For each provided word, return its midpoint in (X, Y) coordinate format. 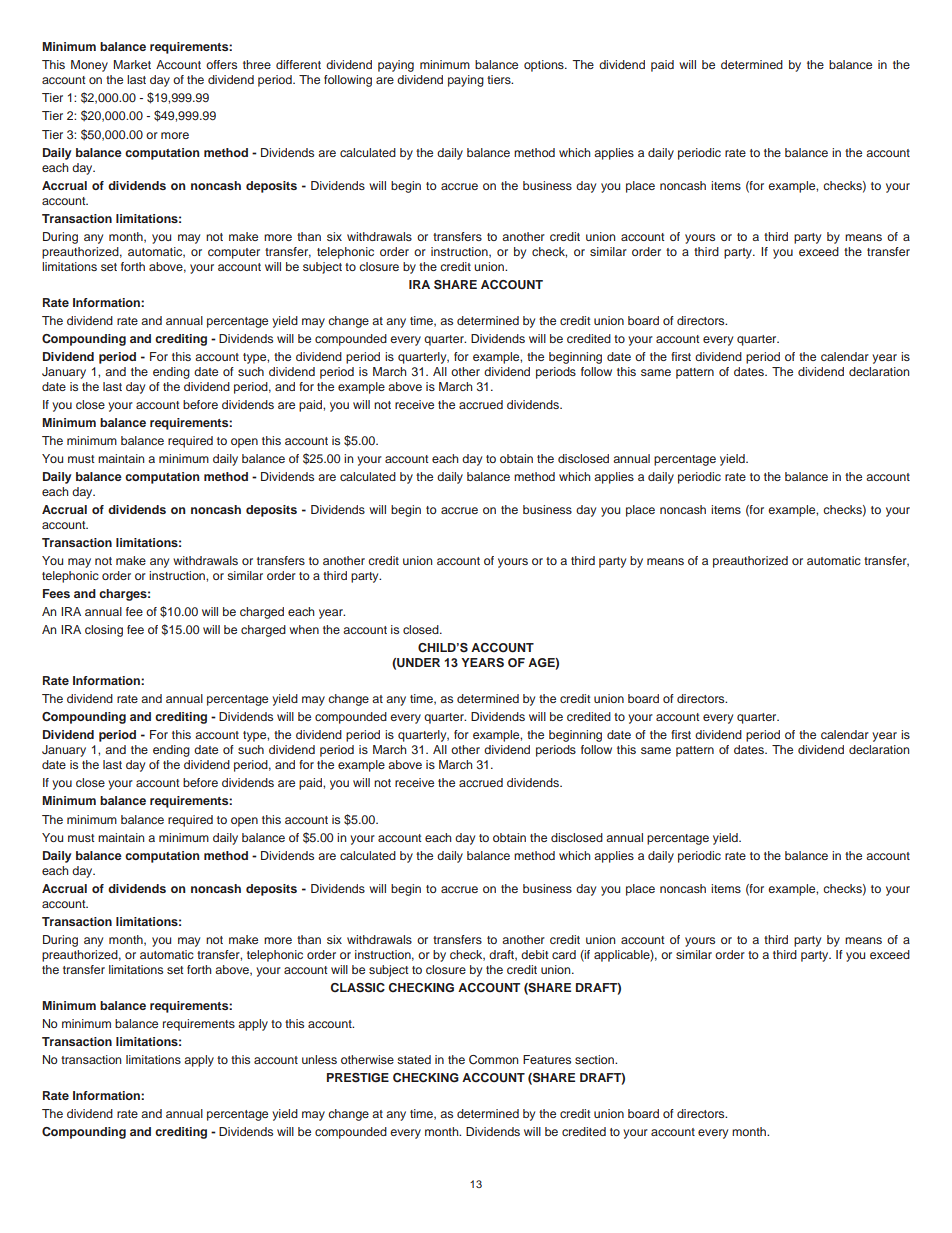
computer (234, 253)
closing (104, 631)
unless (319, 1059)
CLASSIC (358, 988)
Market (132, 64)
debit (535, 954)
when (304, 629)
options (545, 66)
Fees (56, 593)
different (298, 64)
